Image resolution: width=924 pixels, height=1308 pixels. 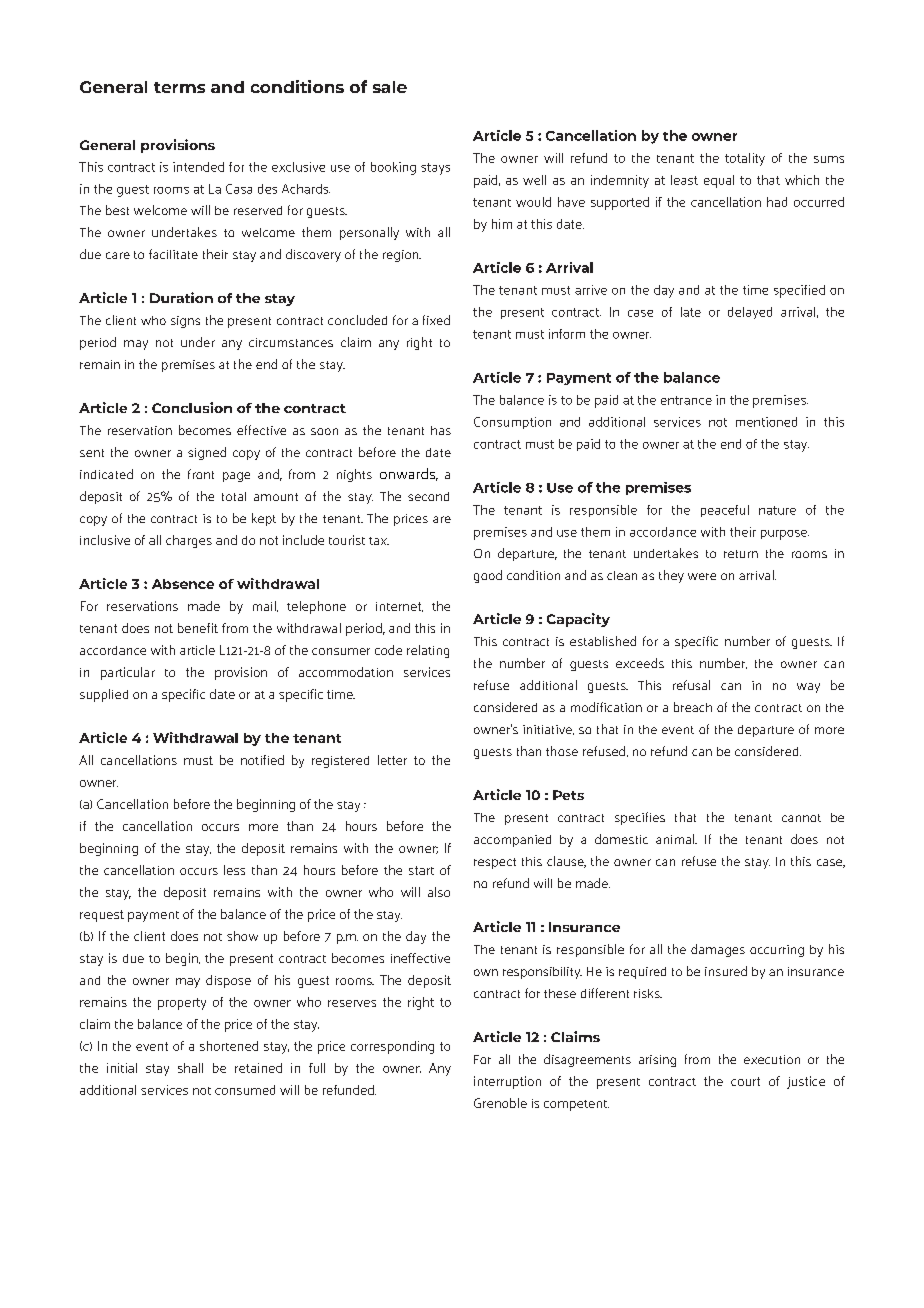 What do you see at coordinates (702, 576) in the image?
I see `were` at bounding box center [702, 576].
